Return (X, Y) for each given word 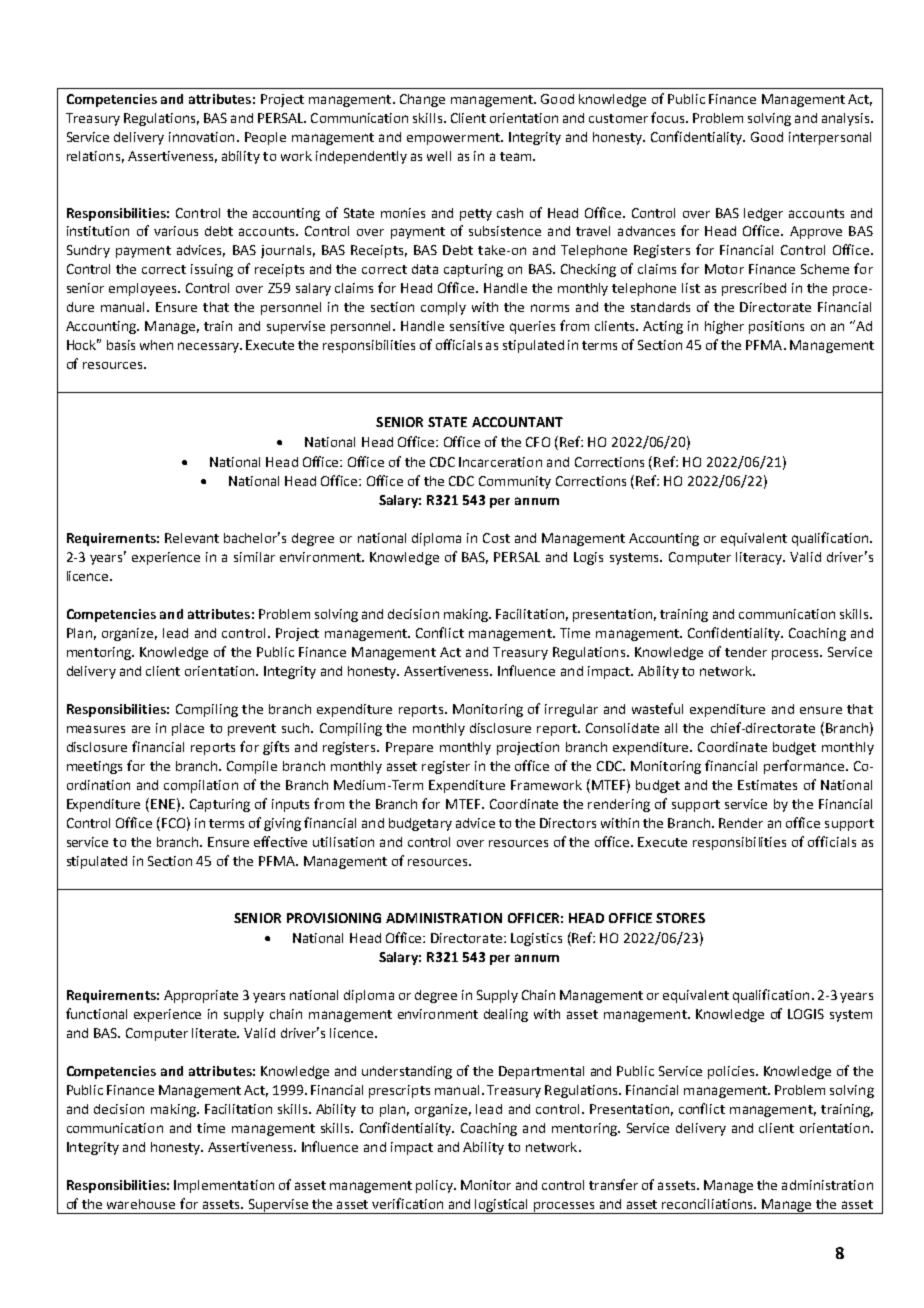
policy (435, 1186)
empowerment (454, 139)
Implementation (224, 1186)
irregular (571, 710)
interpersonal (830, 138)
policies (732, 1072)
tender (746, 652)
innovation (201, 137)
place (188, 729)
